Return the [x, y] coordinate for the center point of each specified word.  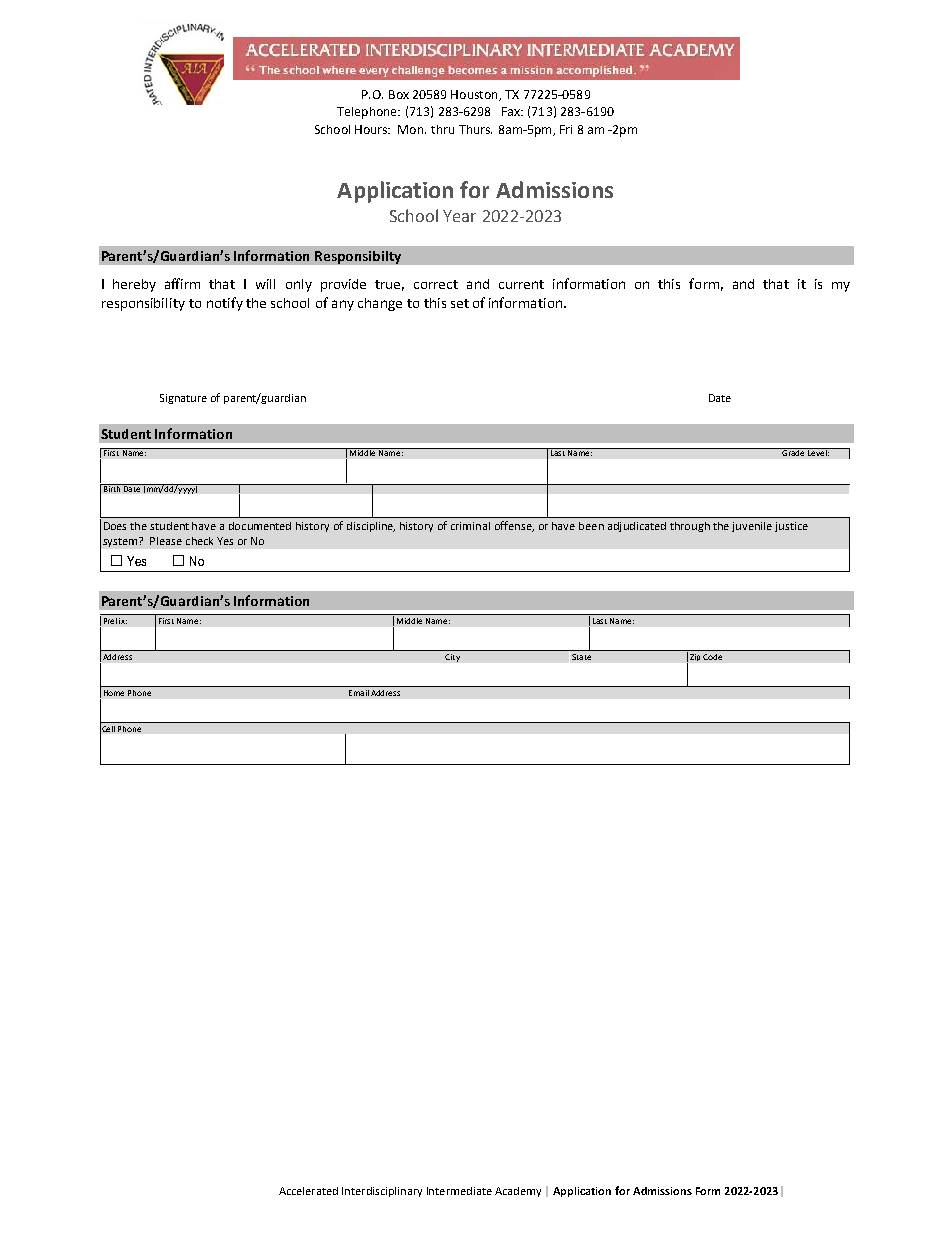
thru [442, 129]
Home [114, 693]
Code [712, 657]
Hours [372, 129]
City [452, 658]
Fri [566, 129]
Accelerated [308, 1191]
